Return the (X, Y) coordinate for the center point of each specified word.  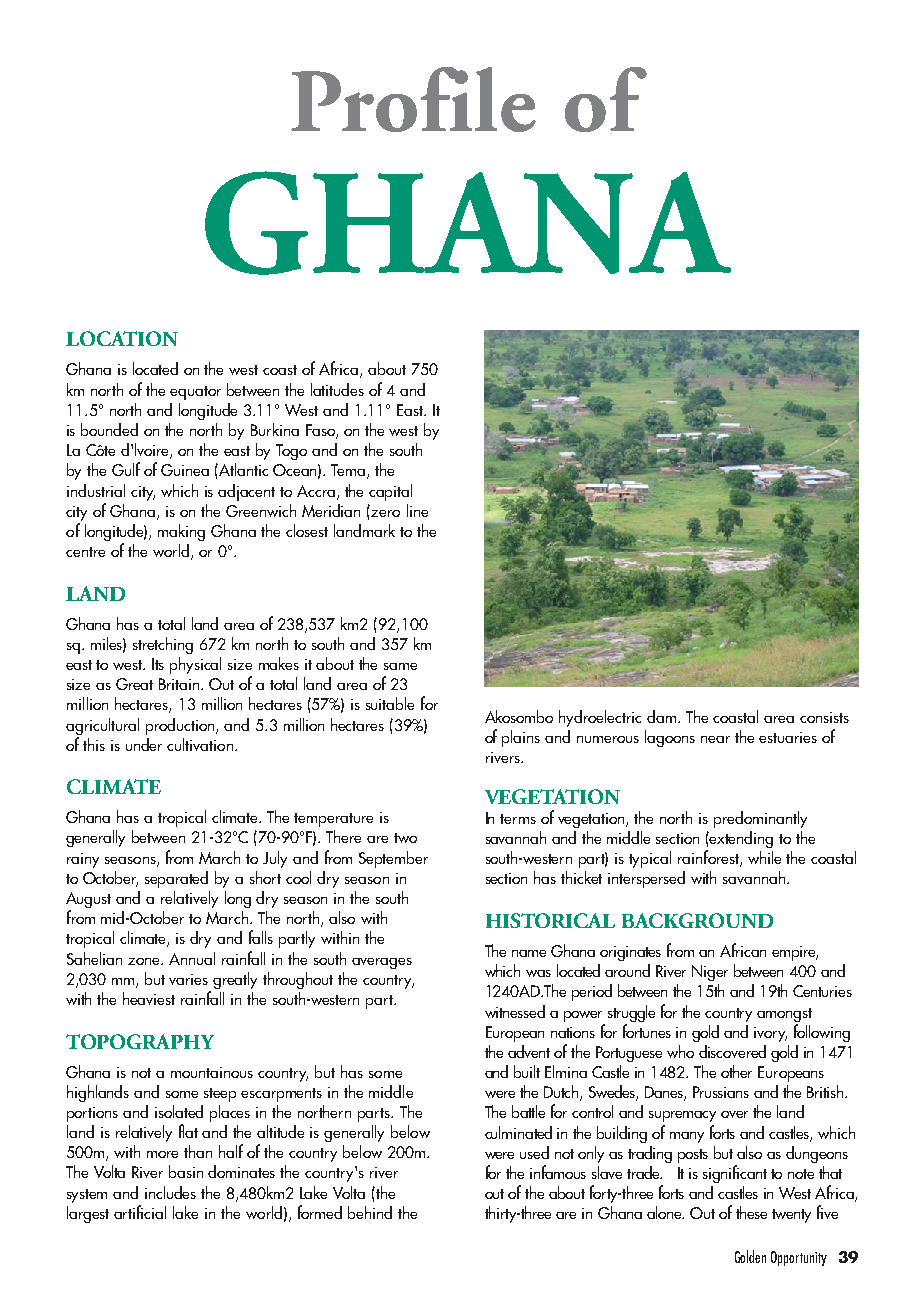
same (400, 666)
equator (195, 393)
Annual (192, 958)
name (529, 953)
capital (390, 492)
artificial (140, 1212)
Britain (180, 684)
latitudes (337, 389)
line (417, 510)
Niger (710, 973)
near (715, 739)
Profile (413, 99)
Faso (321, 431)
